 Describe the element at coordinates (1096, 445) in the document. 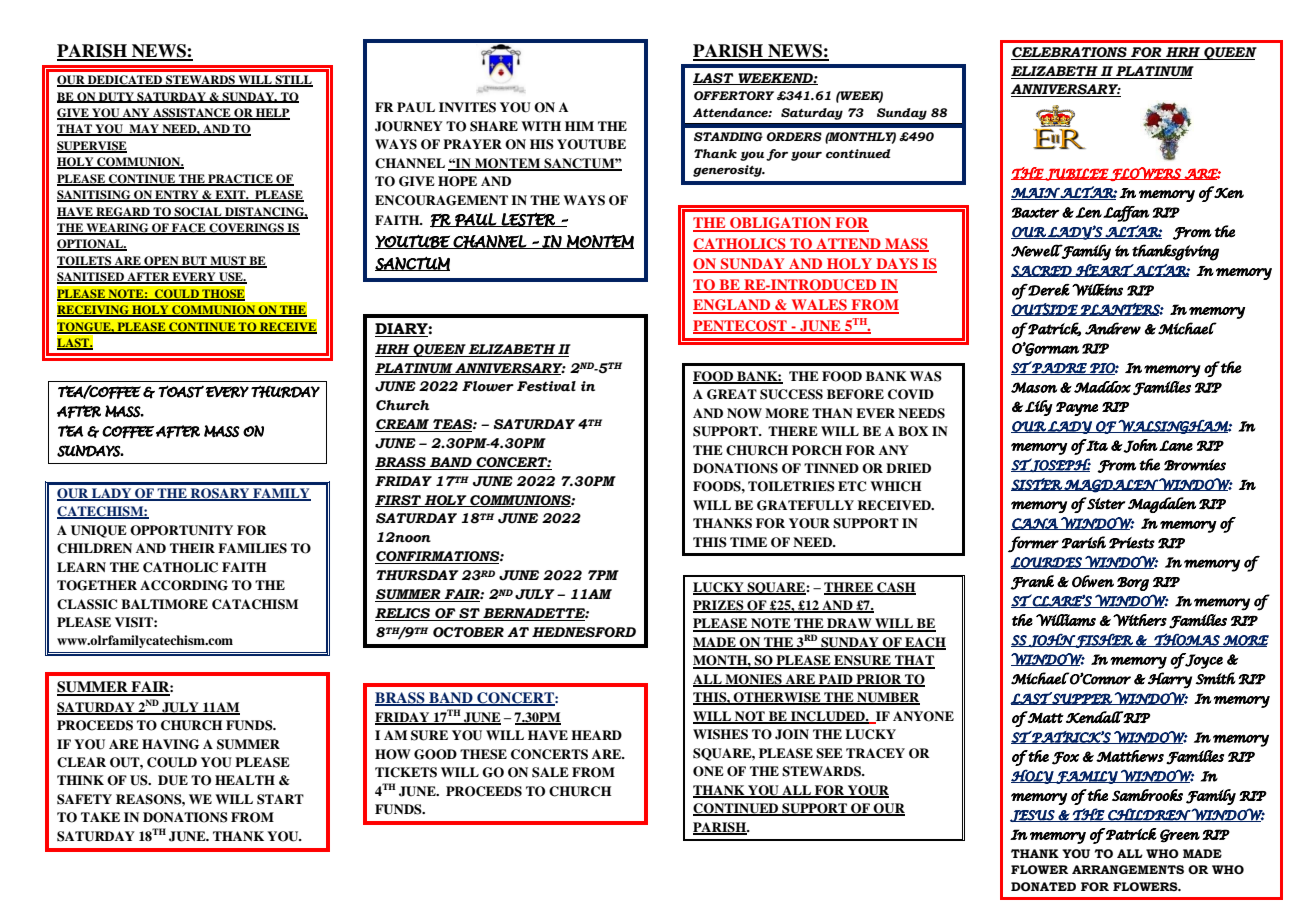

I see `Ita` at that location.
